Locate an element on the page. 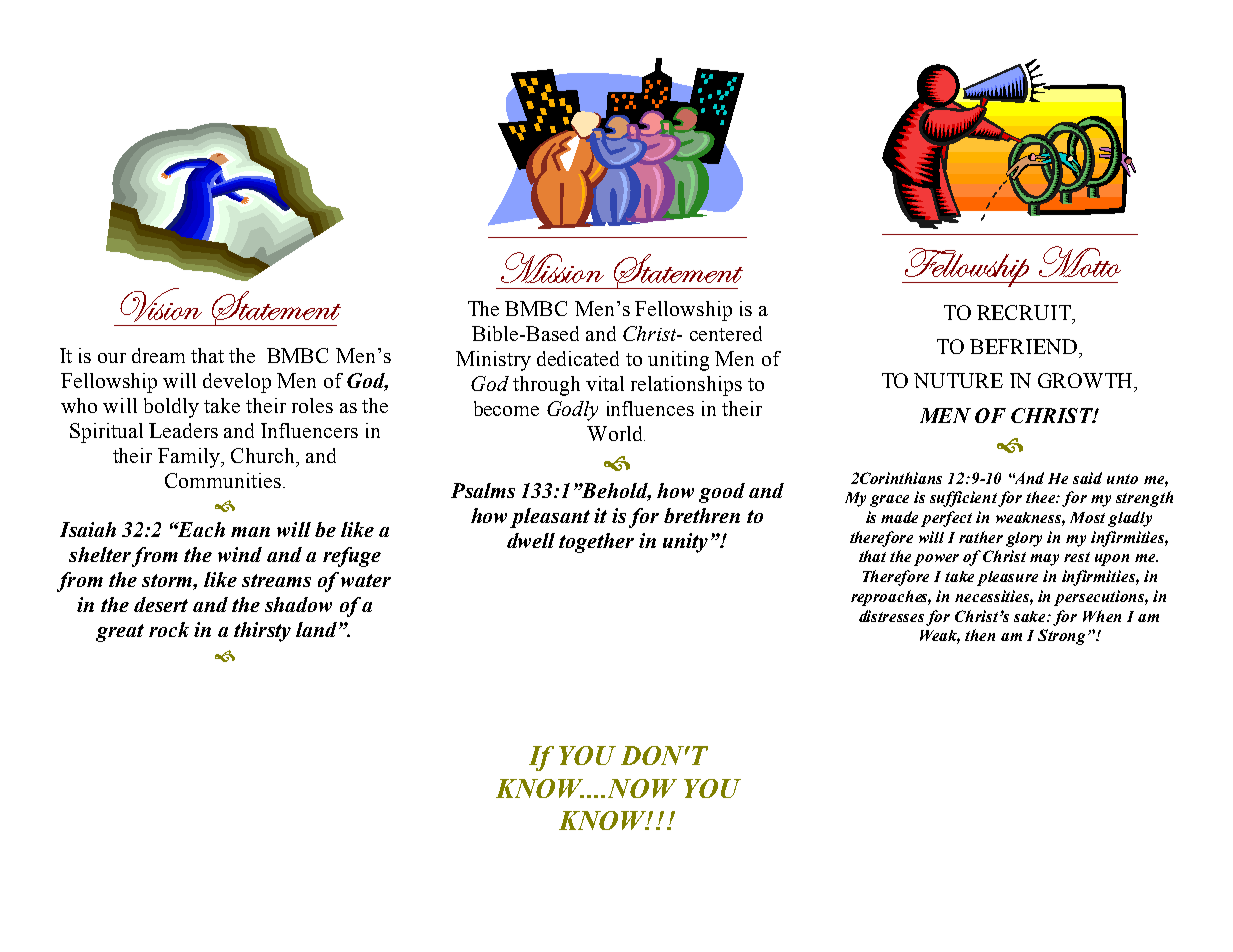 The width and height of the image is (1233, 952). distresses is located at coordinates (891, 616).
